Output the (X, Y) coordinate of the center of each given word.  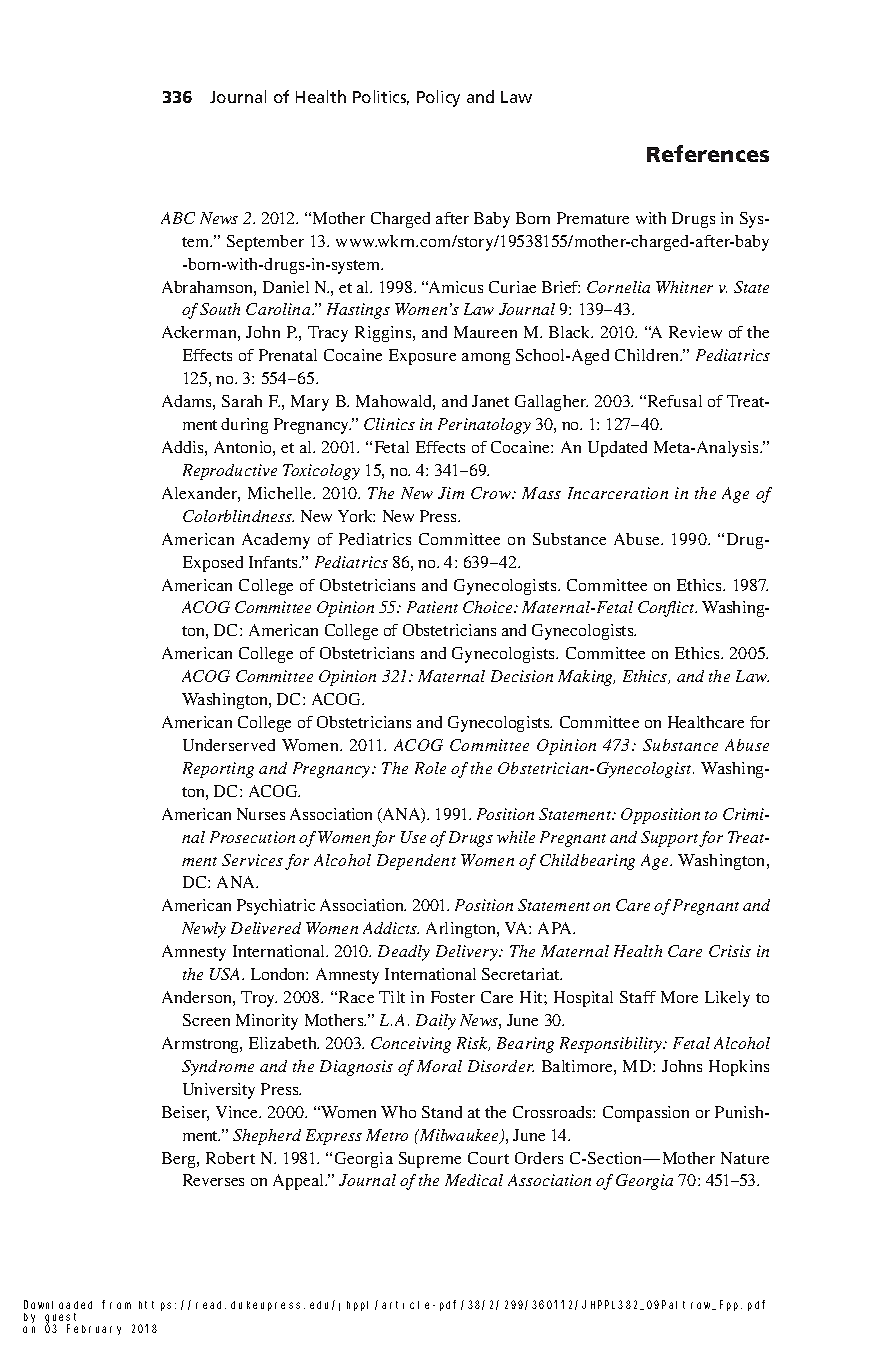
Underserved (229, 745)
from (116, 1304)
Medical (474, 1180)
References (708, 153)
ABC (178, 218)
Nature (745, 1158)
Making (586, 678)
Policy (438, 98)
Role (430, 768)
